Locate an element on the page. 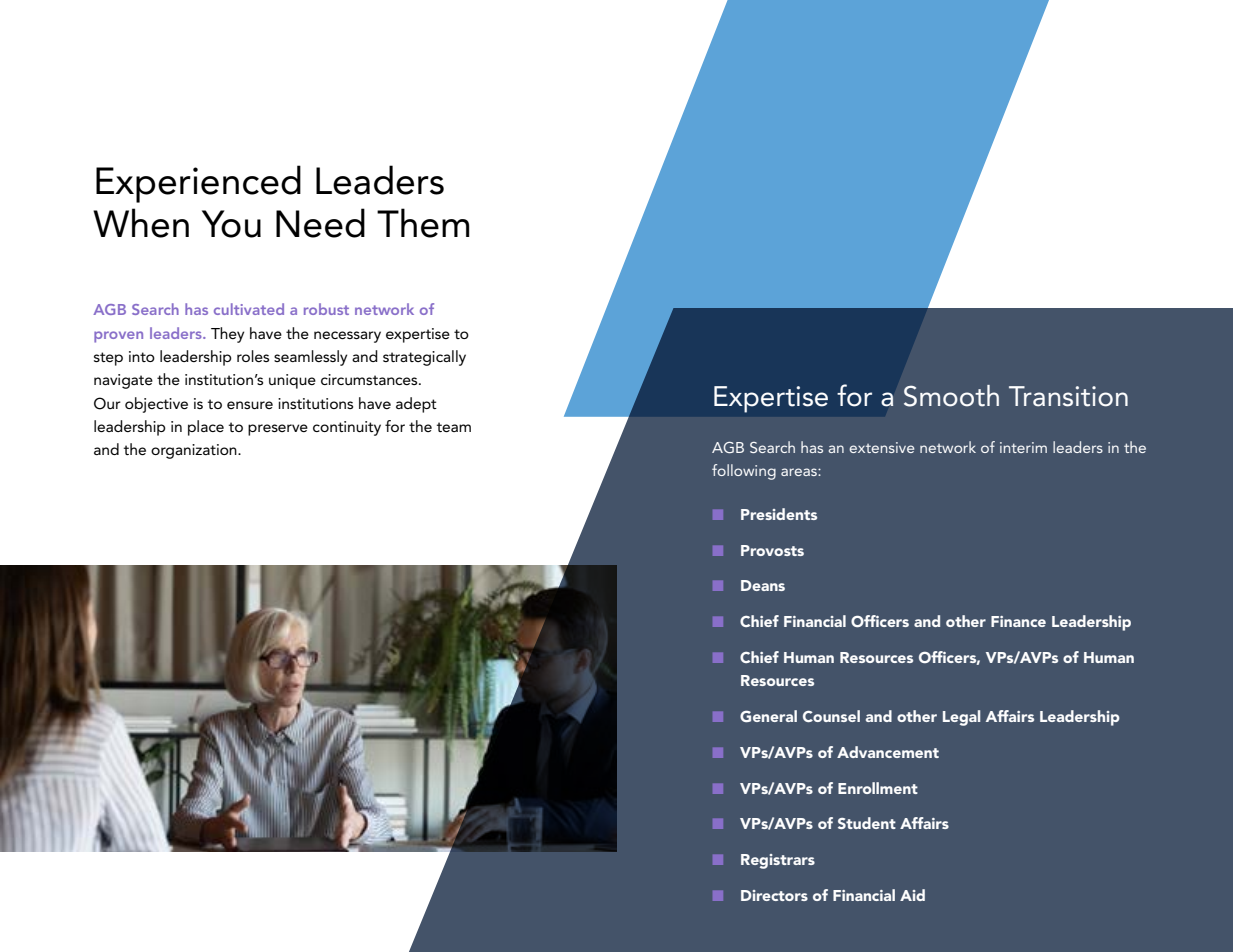 Image resolution: width=1233 pixels, height=952 pixels. Transition is located at coordinates (1068, 396).
